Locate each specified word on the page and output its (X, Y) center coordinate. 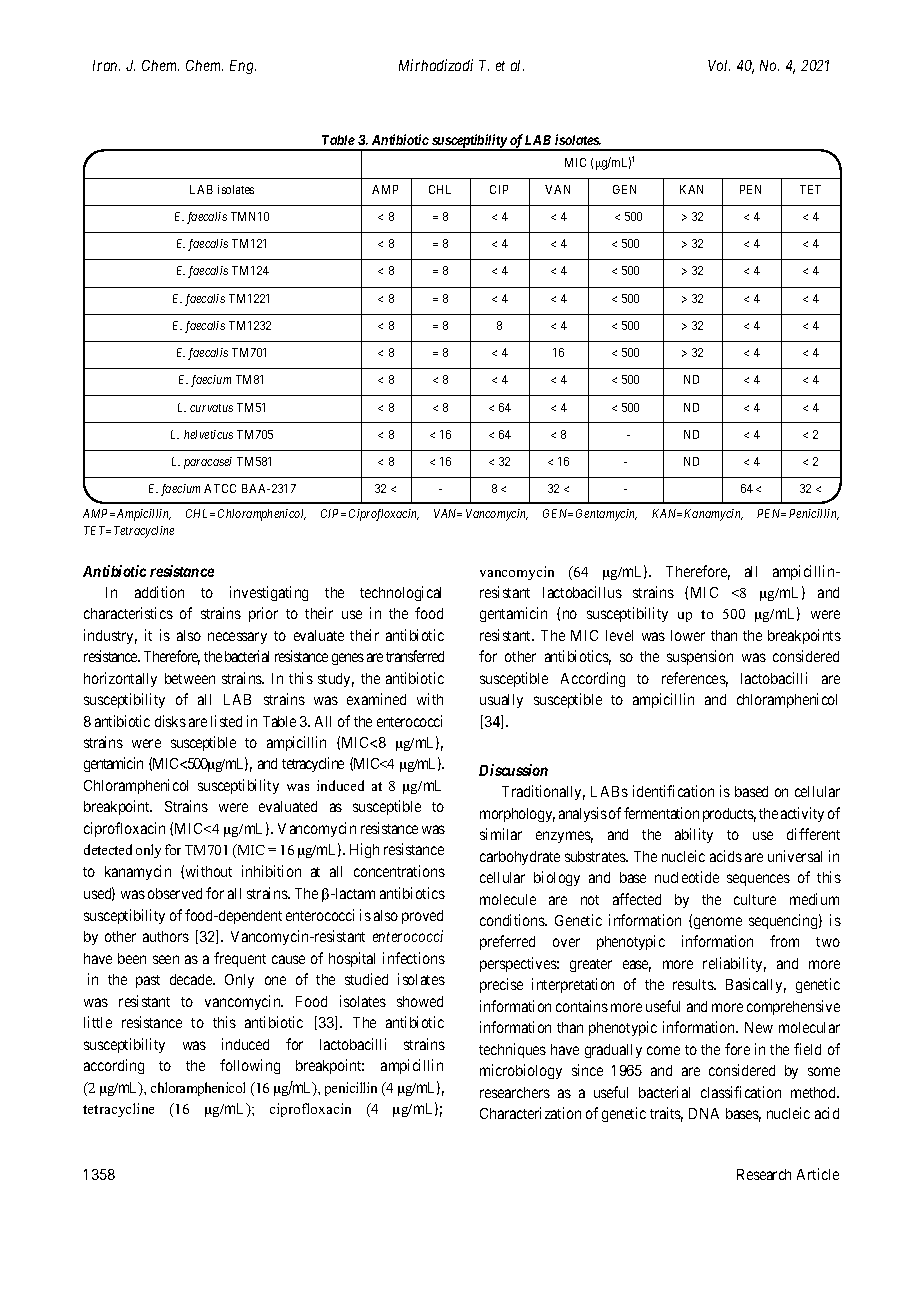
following (250, 1066)
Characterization (530, 1113)
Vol (719, 65)
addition (159, 592)
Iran (106, 65)
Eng (243, 67)
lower (688, 635)
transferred (415, 656)
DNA (704, 1113)
